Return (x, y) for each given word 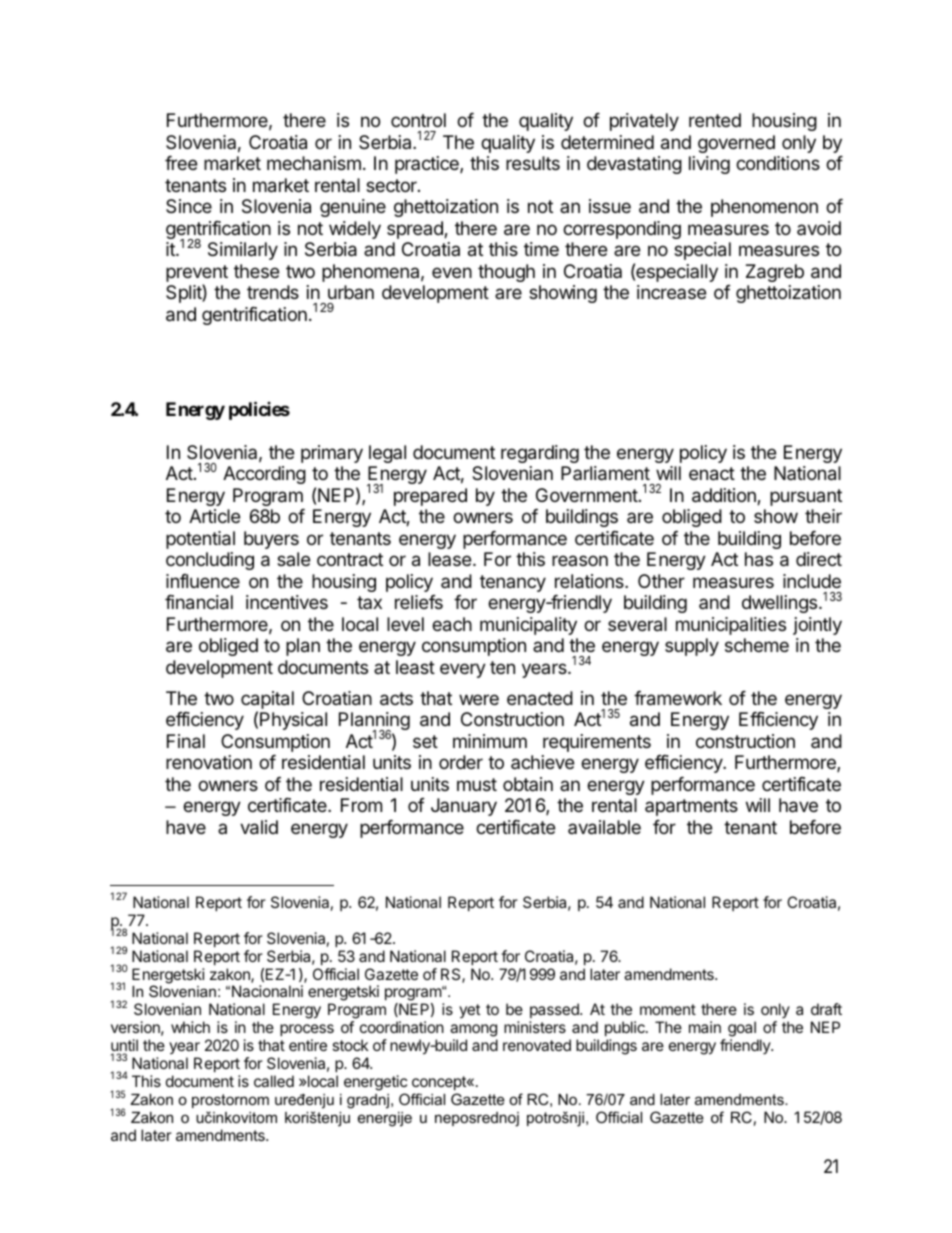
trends (273, 292)
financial (199, 602)
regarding (540, 454)
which (190, 1027)
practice (428, 165)
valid (259, 827)
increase (671, 292)
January (464, 807)
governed (736, 144)
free (181, 163)
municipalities (731, 626)
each (452, 624)
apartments (691, 807)
